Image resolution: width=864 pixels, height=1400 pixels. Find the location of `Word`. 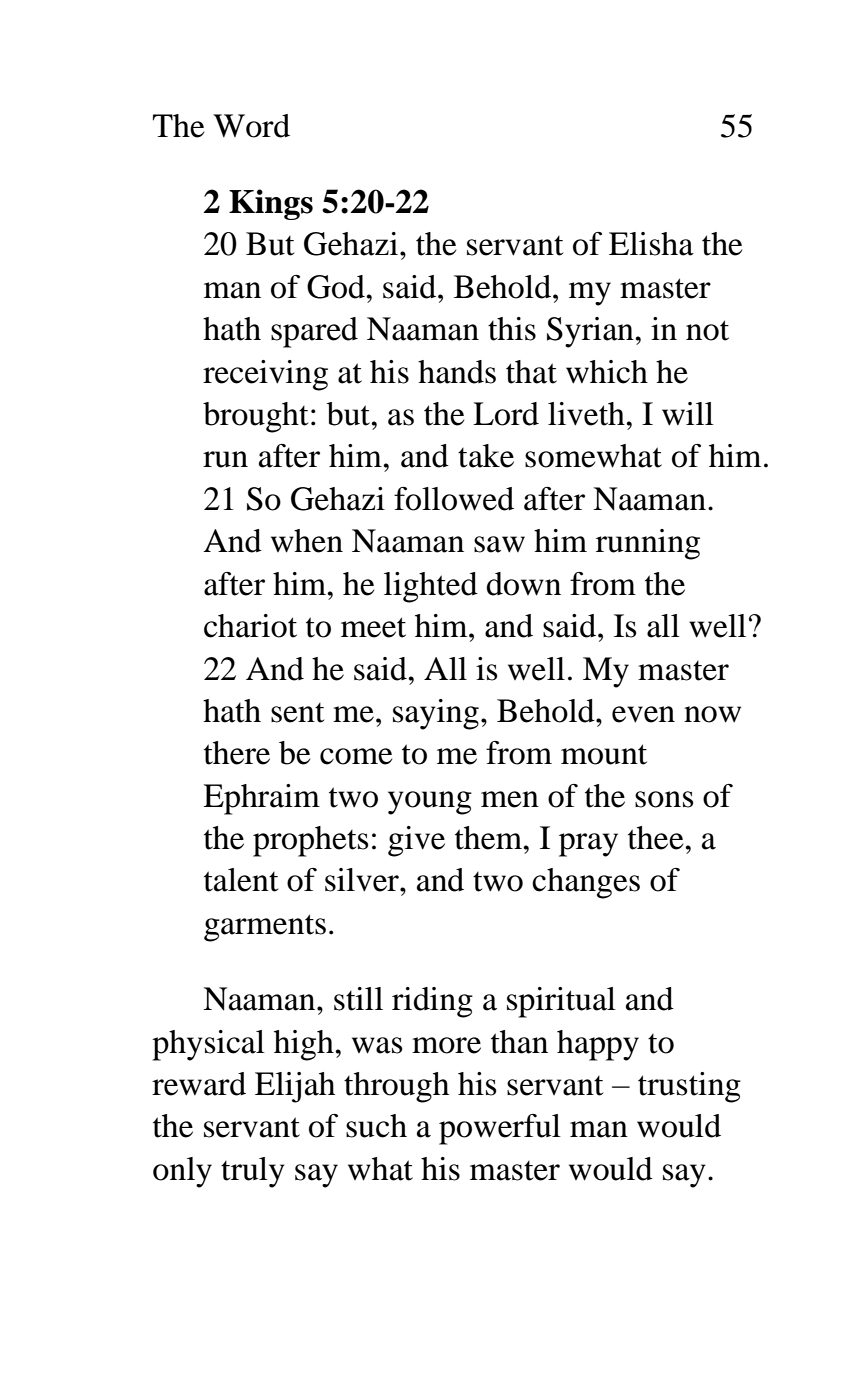

Word is located at coordinates (251, 126).
